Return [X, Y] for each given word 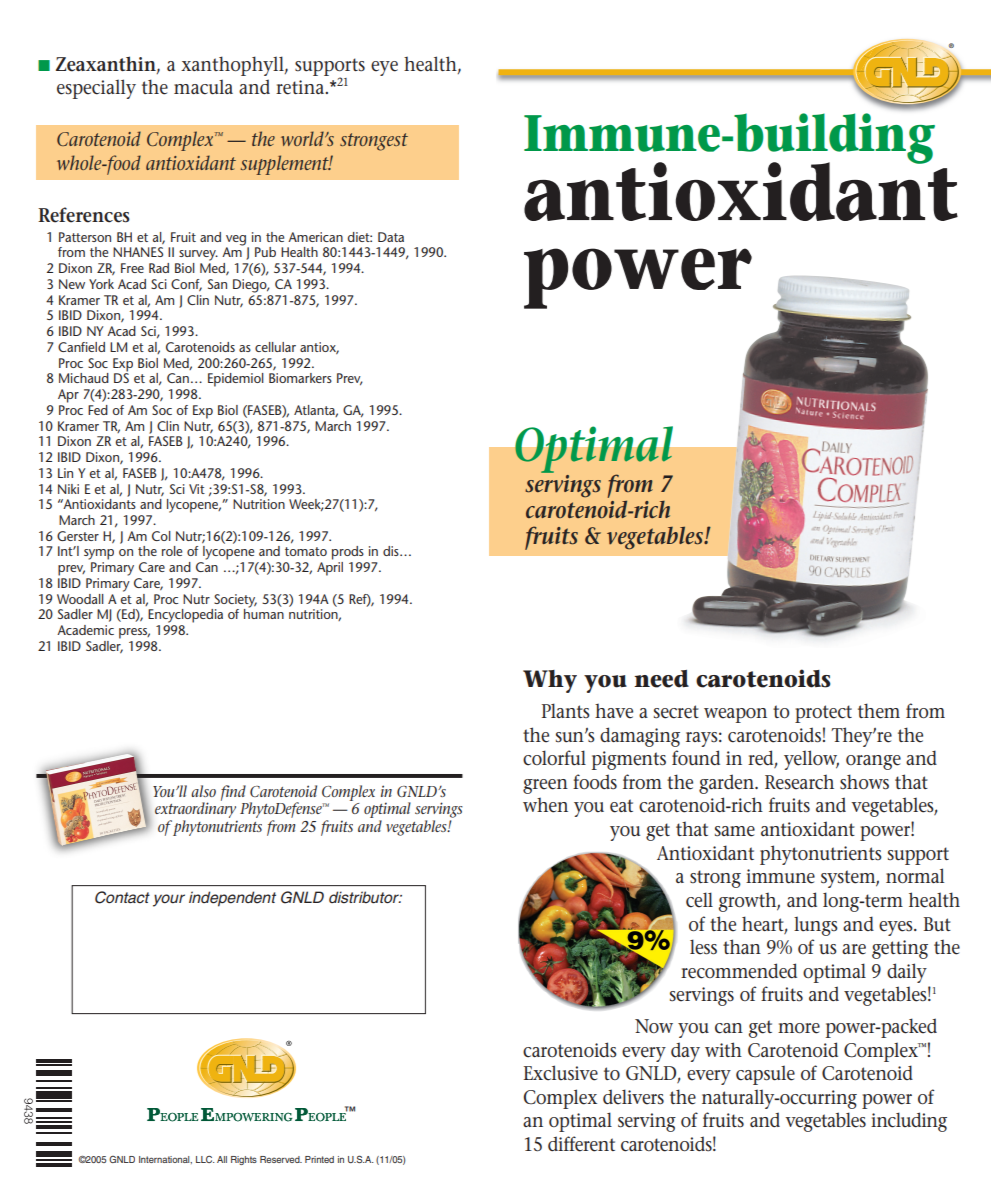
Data [391, 237]
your [169, 900]
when [545, 805]
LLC [205, 1159]
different [581, 1144]
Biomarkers [300, 378]
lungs [816, 926]
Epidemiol [236, 380]
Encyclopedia [185, 616]
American [315, 237]
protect [823, 714]
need [661, 679]
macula [203, 87]
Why [550, 681]
